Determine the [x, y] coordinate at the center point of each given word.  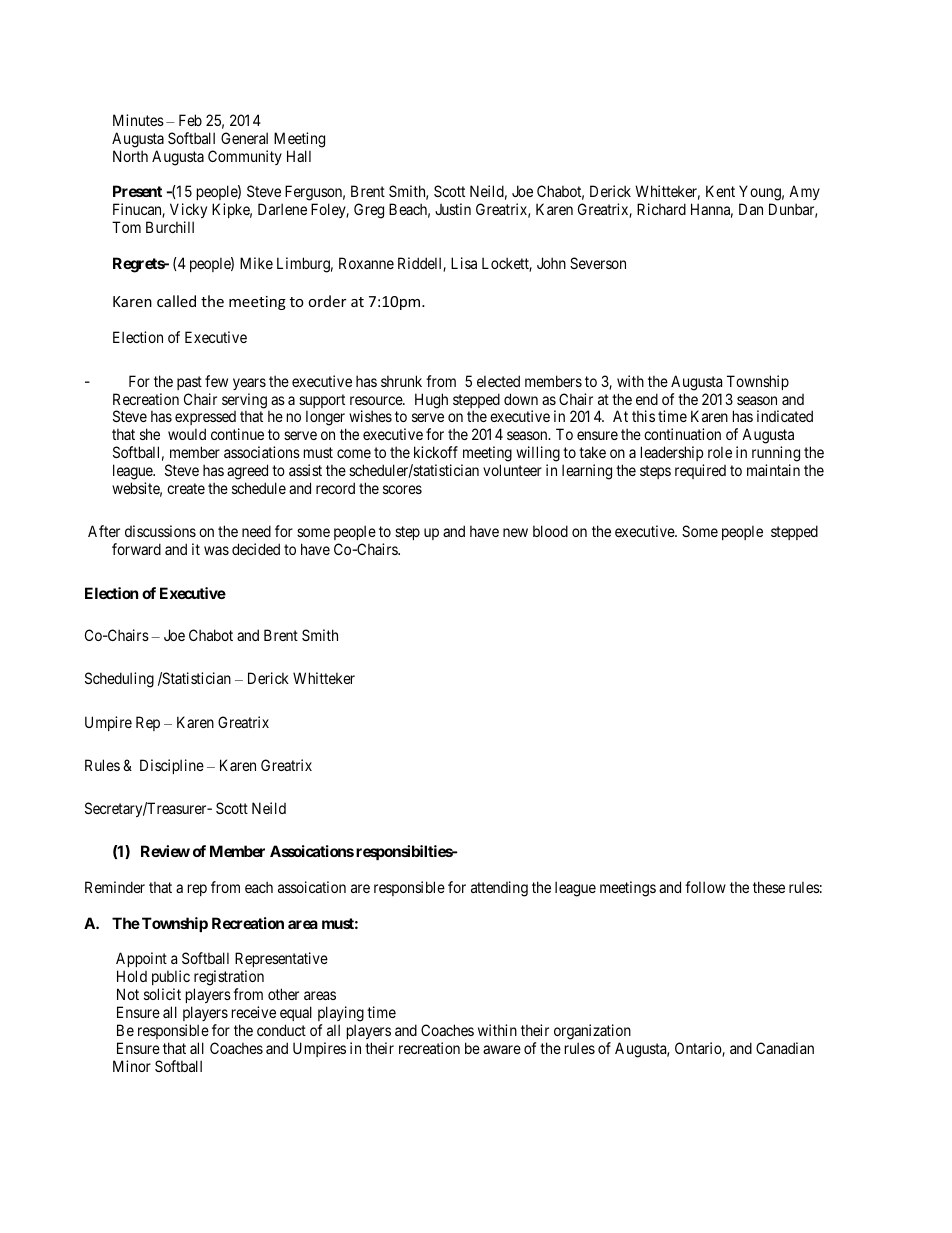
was [216, 550]
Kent [720, 191]
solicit [162, 994]
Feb [190, 120]
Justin [453, 209]
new [515, 532]
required [700, 471]
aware [502, 1049]
